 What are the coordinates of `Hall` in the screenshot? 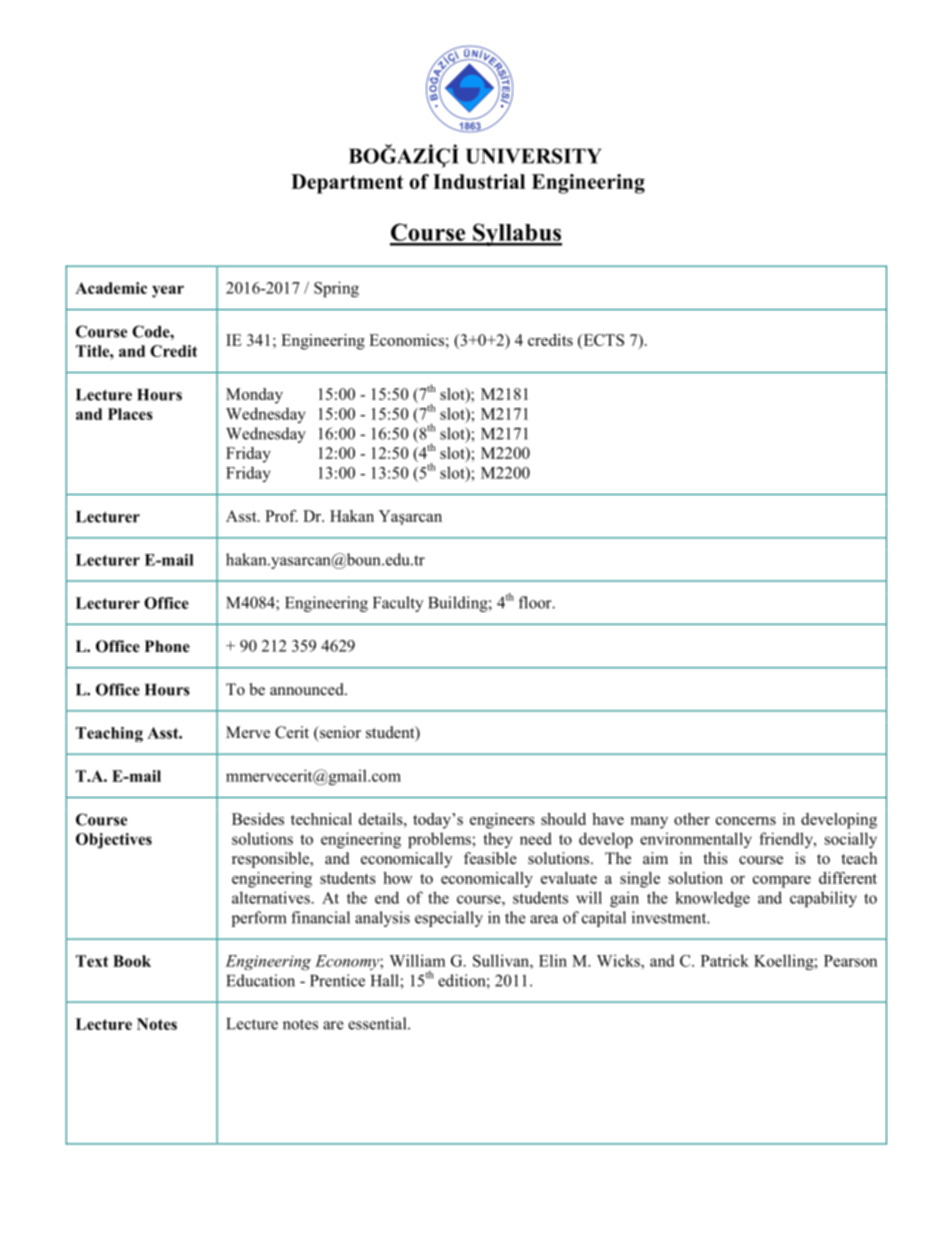 It's located at (386, 980).
